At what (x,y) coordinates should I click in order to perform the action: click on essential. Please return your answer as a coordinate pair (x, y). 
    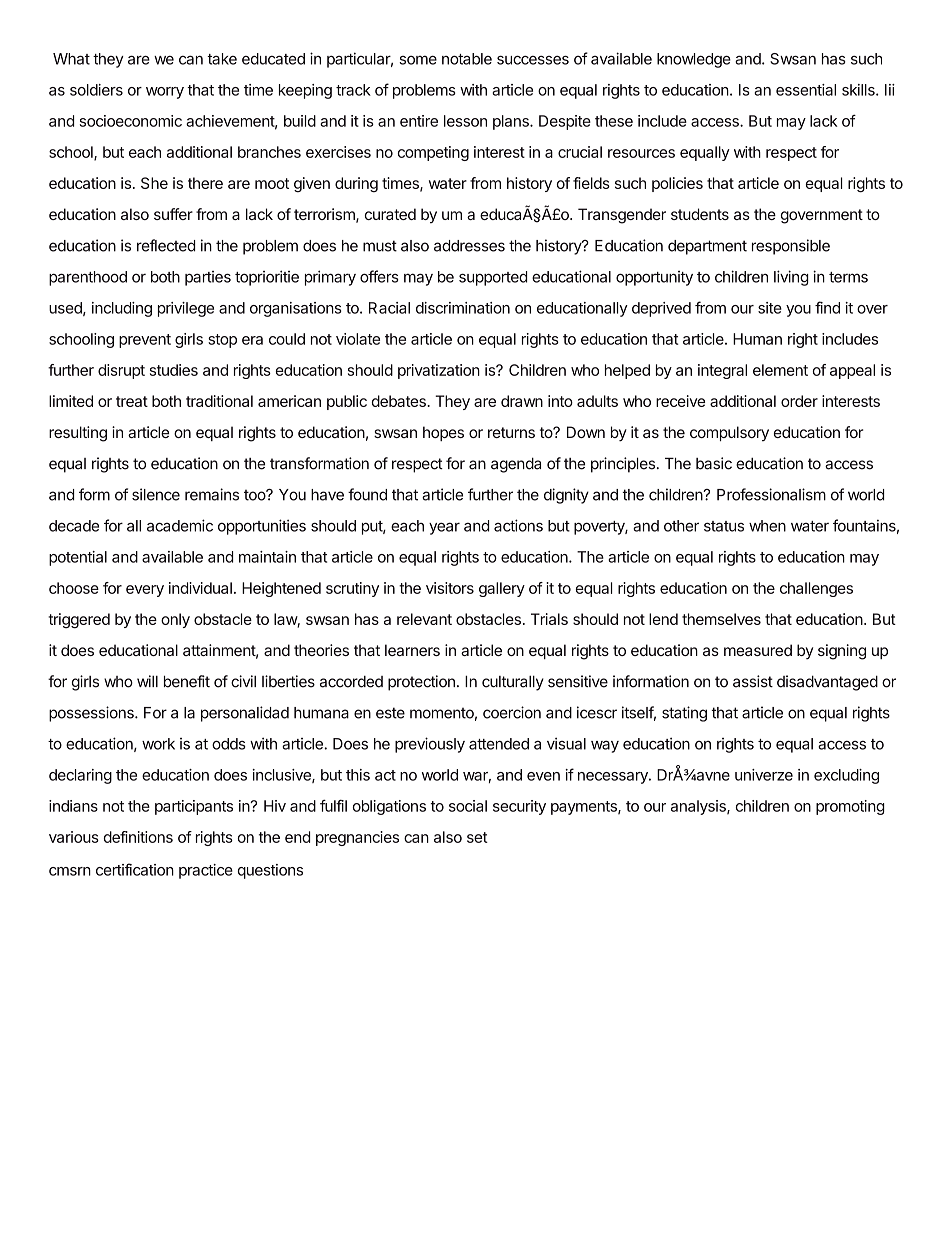
    Looking at the image, I should click on (806, 90).
